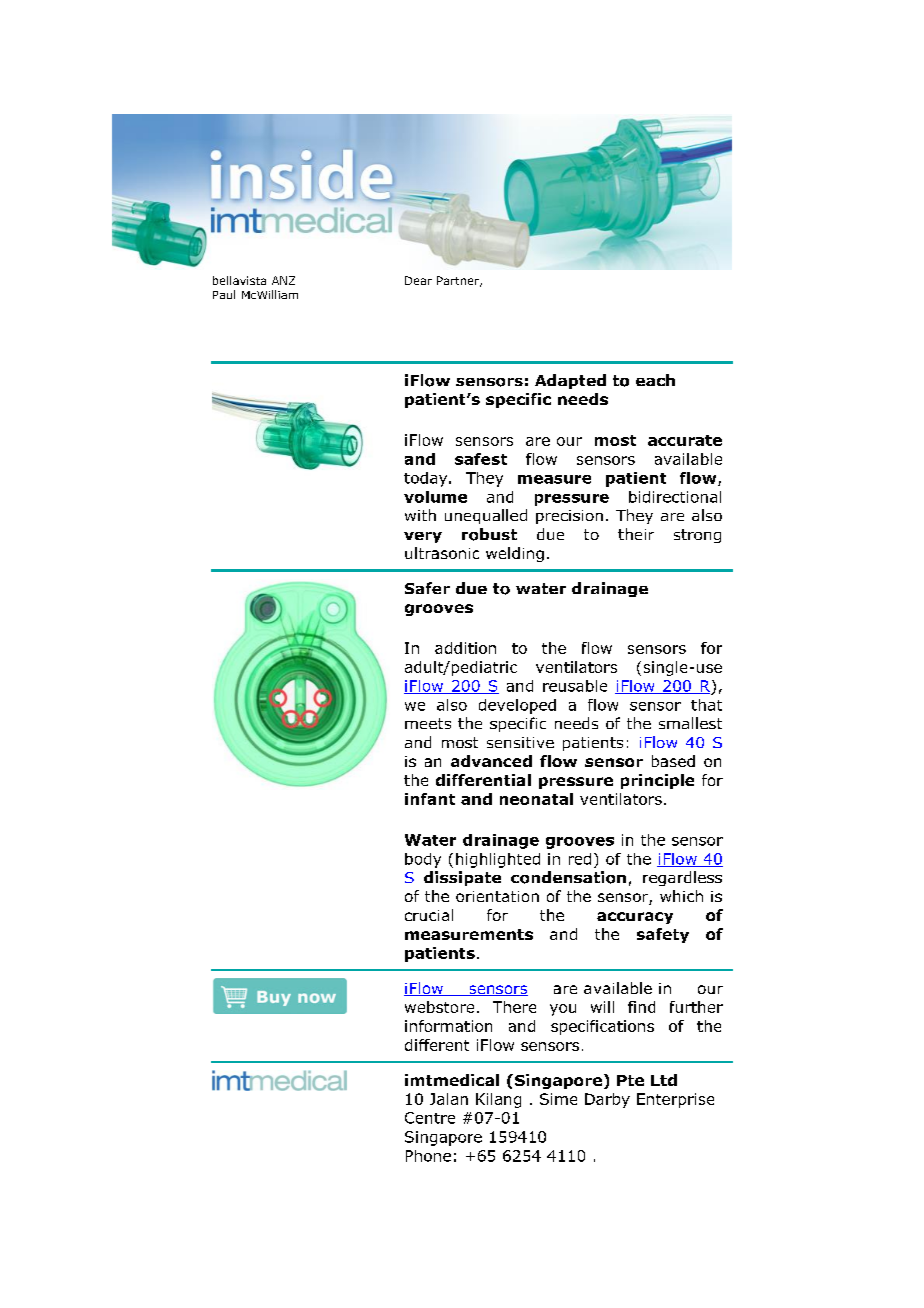  What do you see at coordinates (517, 706) in the document?
I see `developed` at bounding box center [517, 706].
